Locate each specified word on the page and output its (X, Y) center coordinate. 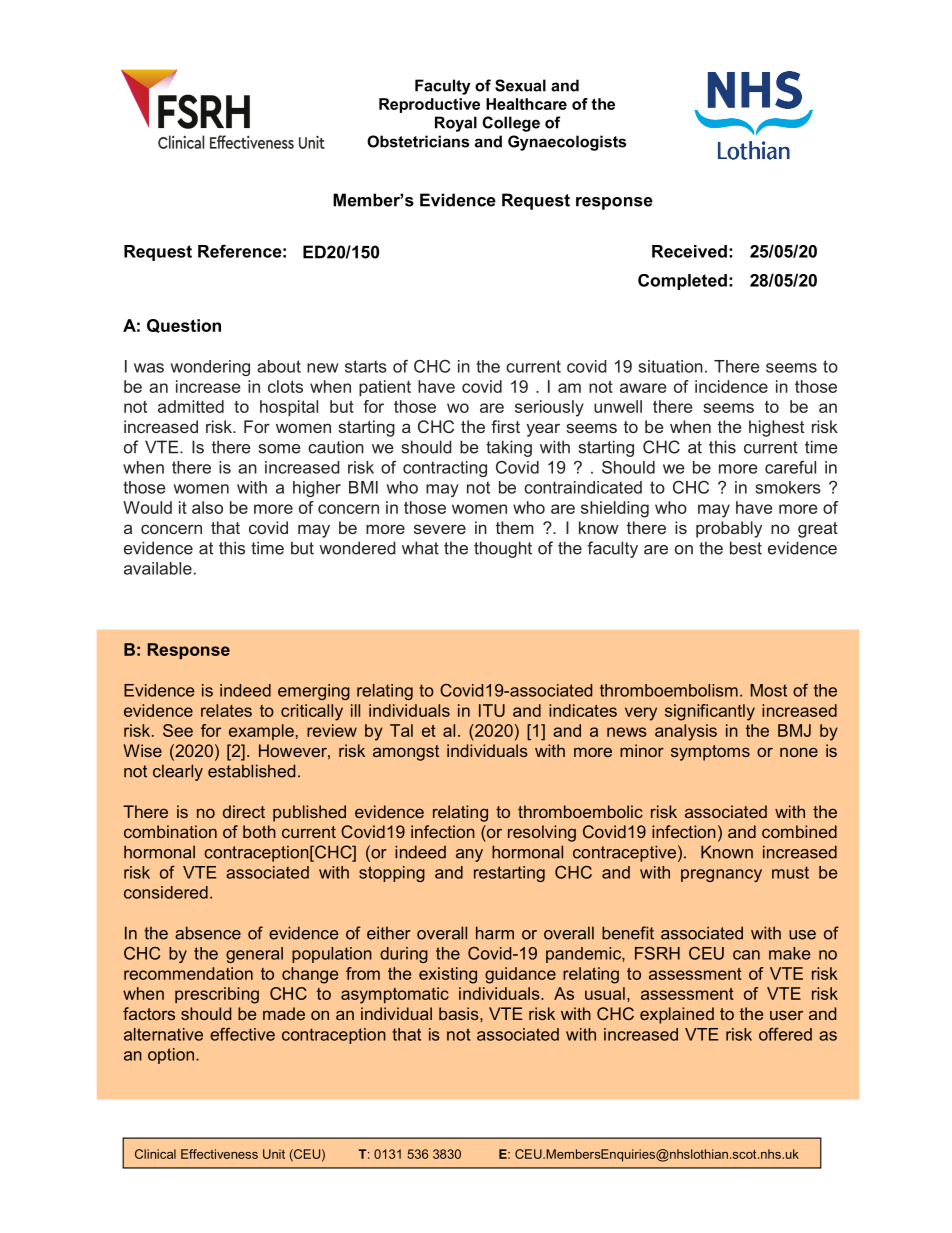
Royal (456, 124)
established (251, 771)
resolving (542, 833)
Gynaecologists (567, 143)
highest (776, 428)
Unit (274, 1154)
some (280, 449)
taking (509, 448)
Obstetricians (418, 141)
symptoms (710, 753)
